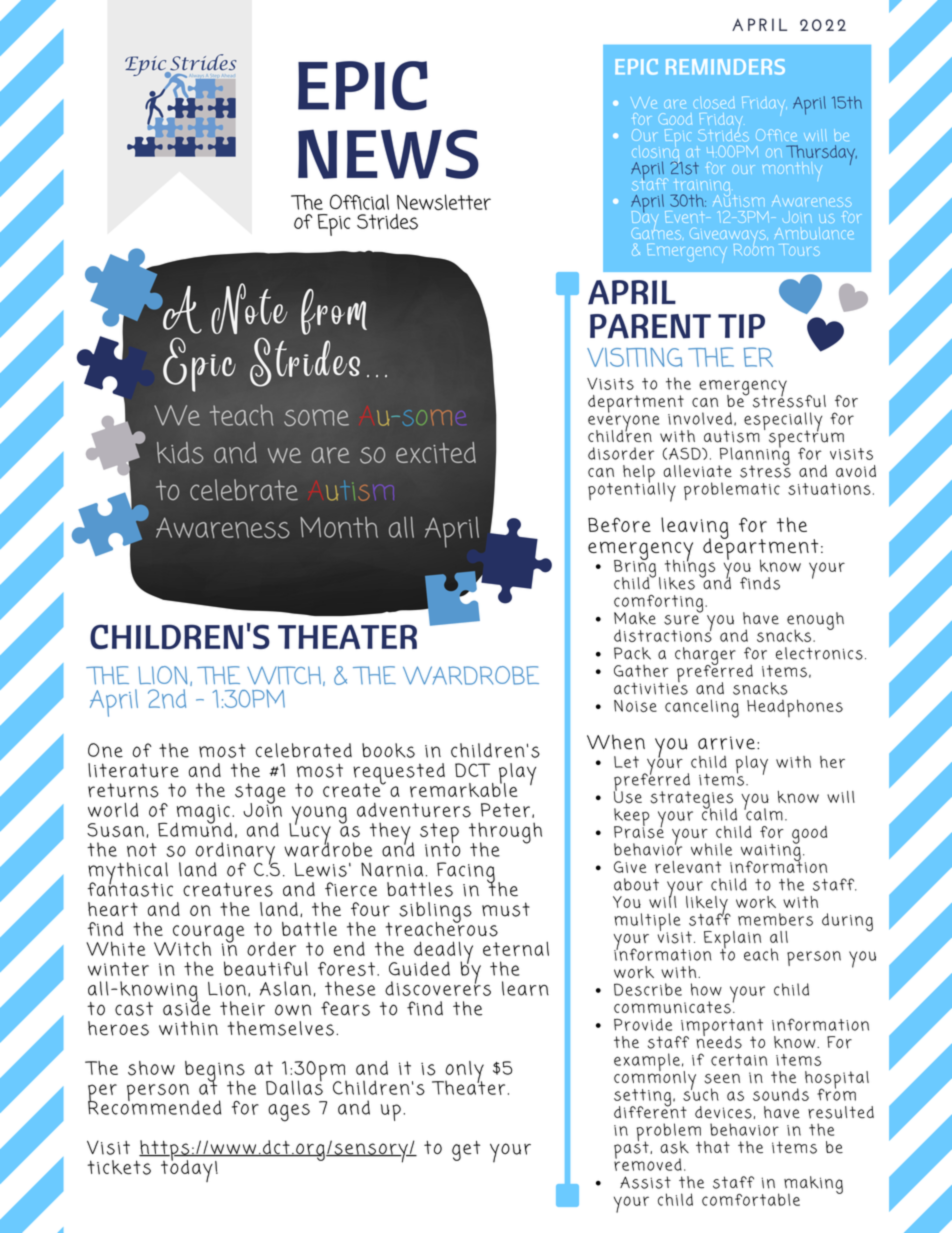  What do you see at coordinates (754, 456) in the document?
I see `Planning` at bounding box center [754, 456].
